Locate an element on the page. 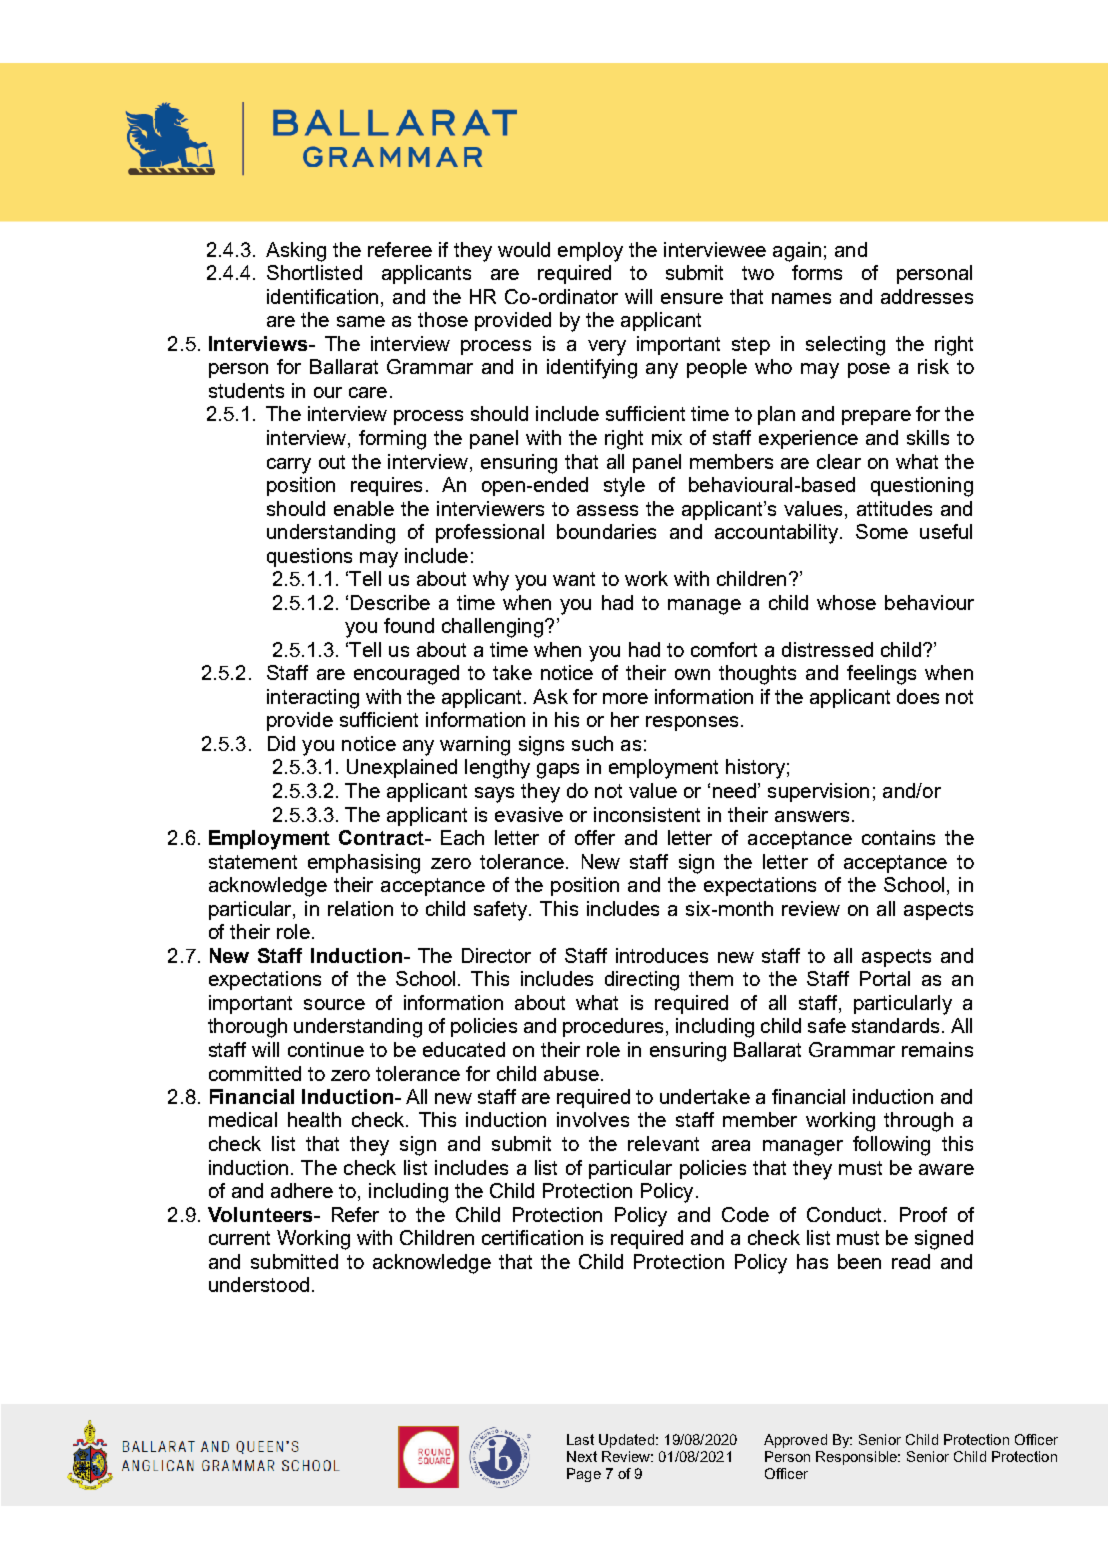  forms is located at coordinates (817, 272).
